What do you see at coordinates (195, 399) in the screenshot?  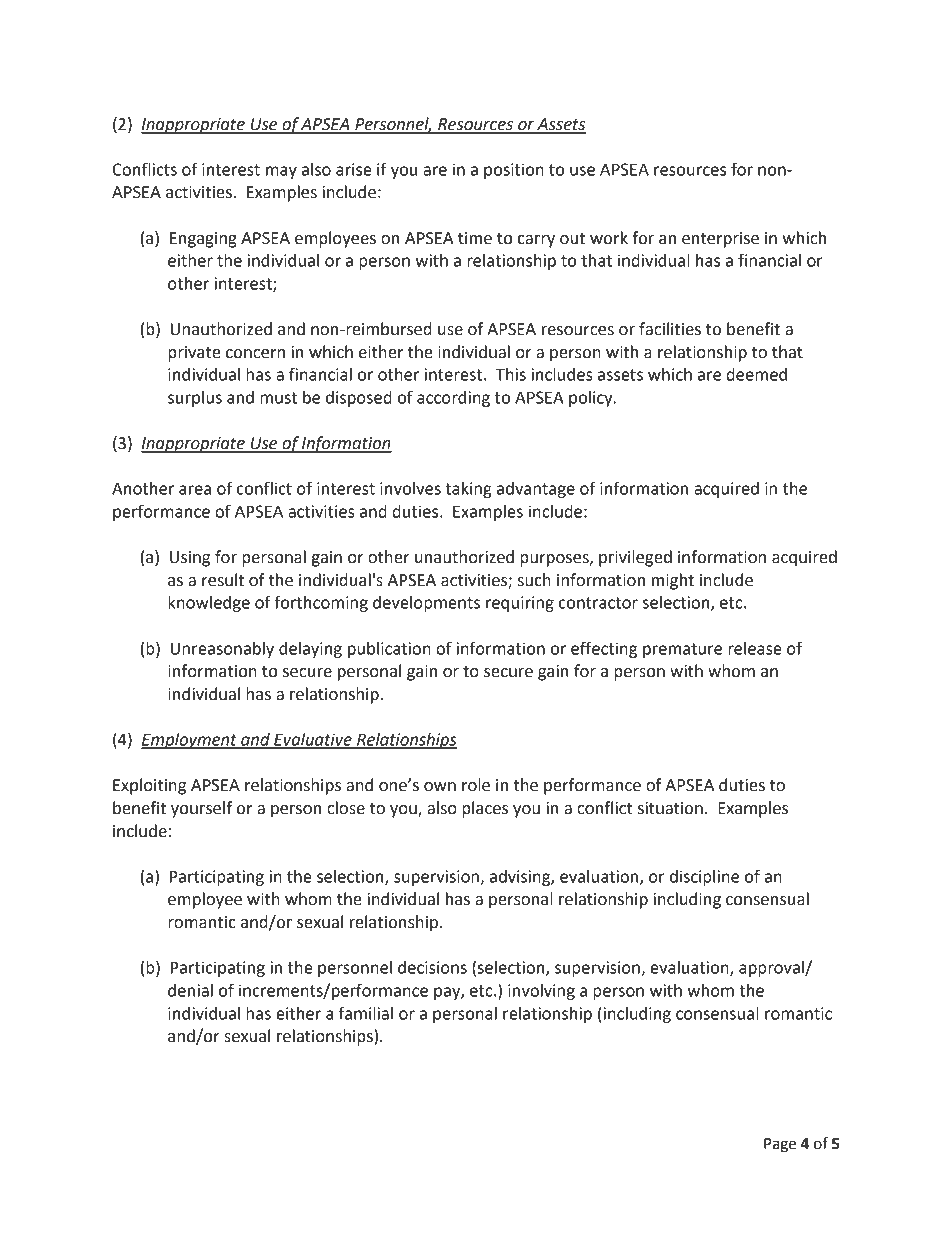 I see `surplus` at bounding box center [195, 399].
